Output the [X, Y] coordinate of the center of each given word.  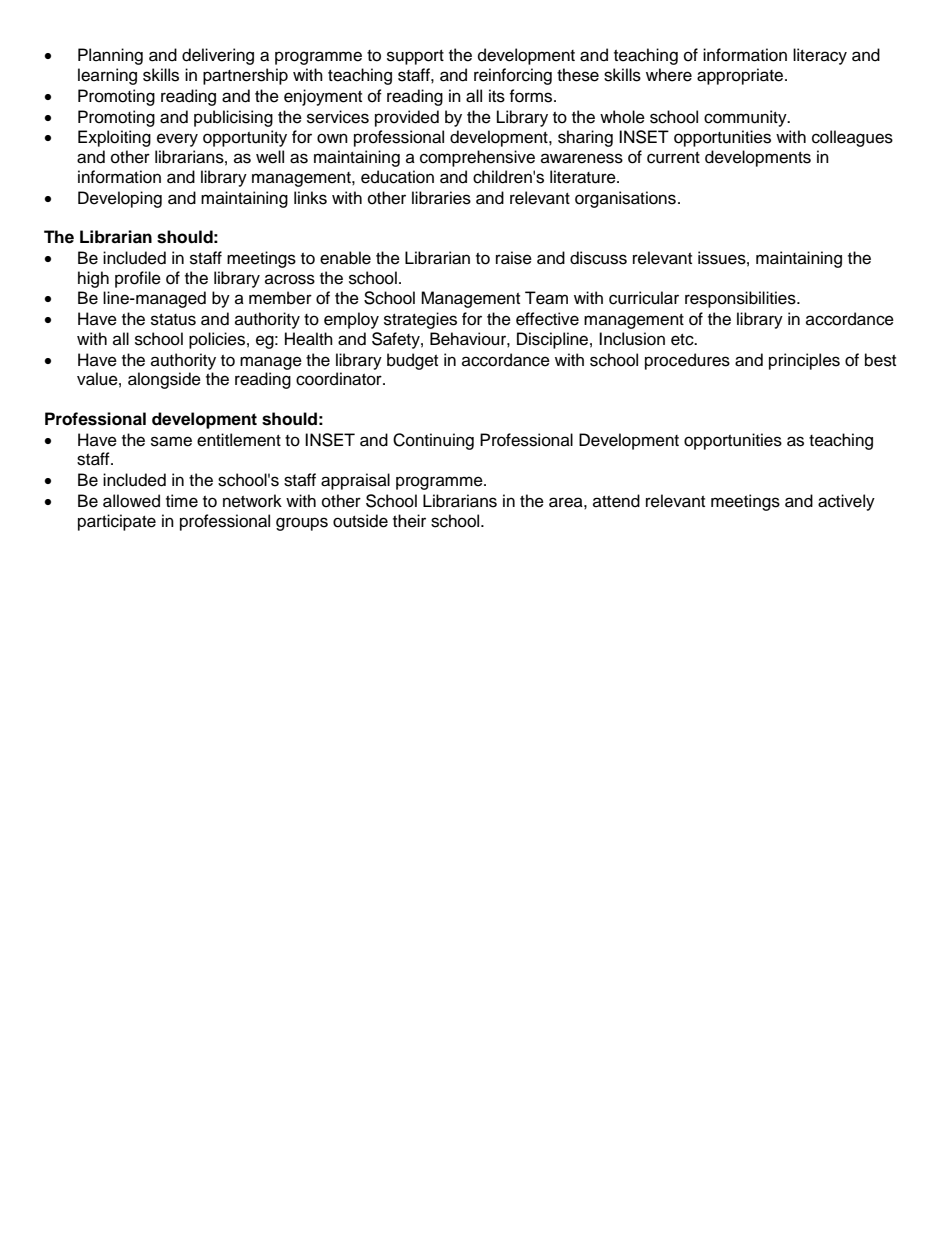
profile [138, 279]
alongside [164, 380]
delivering [218, 56]
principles [804, 361]
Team [546, 298]
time [182, 501]
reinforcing [513, 76]
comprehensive [477, 158]
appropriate [741, 76]
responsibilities [741, 299]
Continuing [433, 441]
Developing [120, 199]
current [673, 158]
